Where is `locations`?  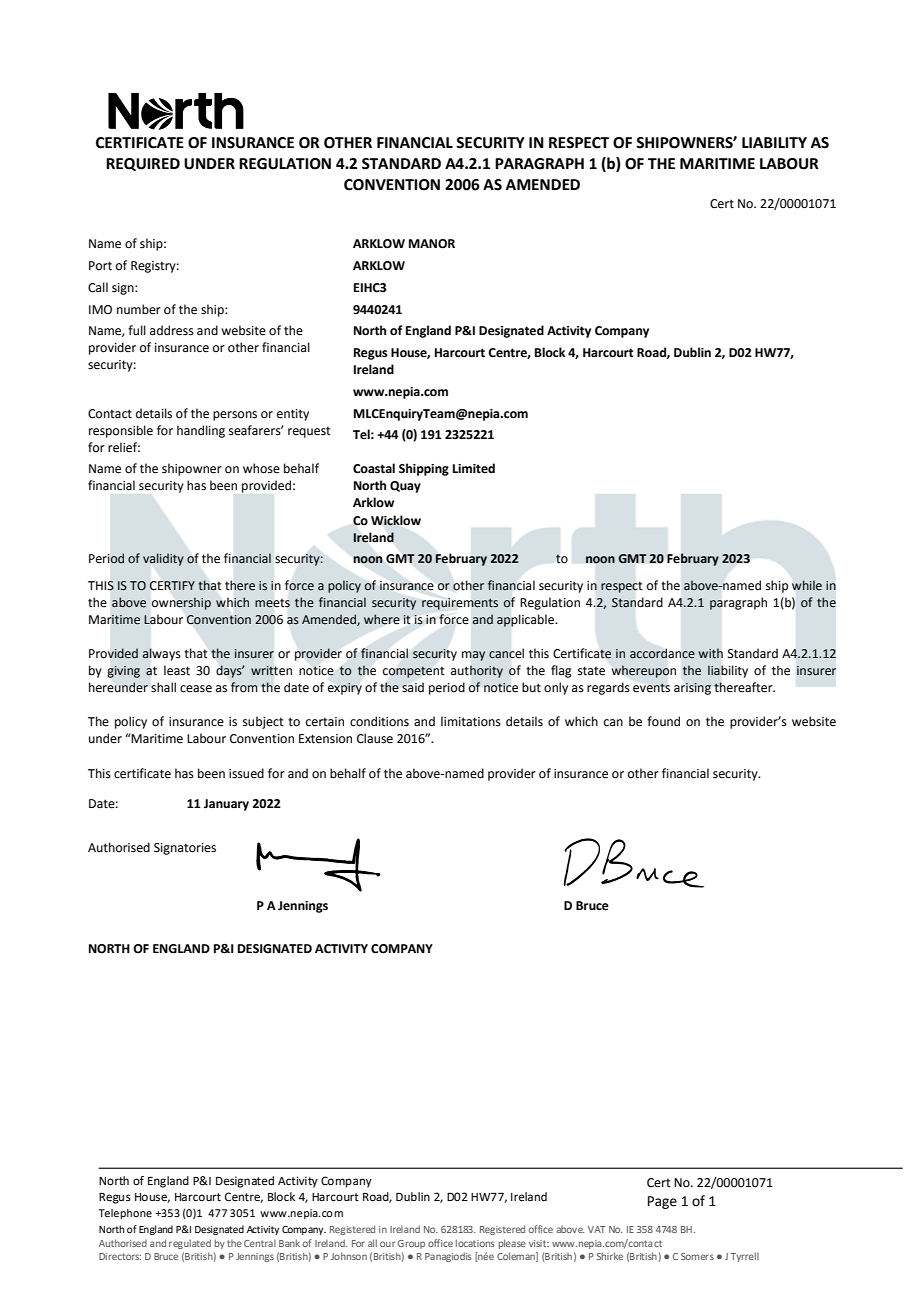 locations is located at coordinates (475, 1243).
